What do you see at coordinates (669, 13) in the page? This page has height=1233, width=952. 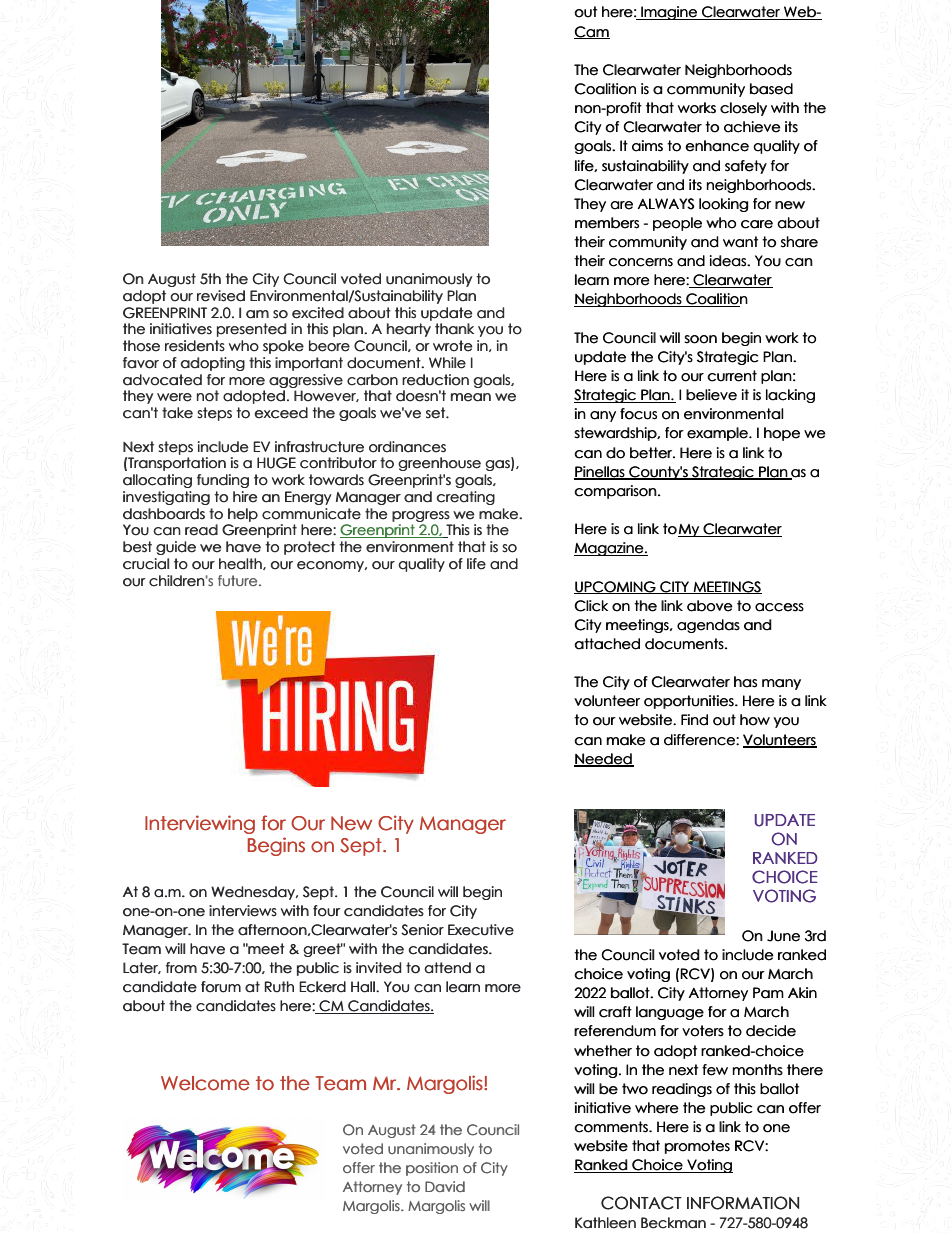 I see `Imagine` at bounding box center [669, 13].
